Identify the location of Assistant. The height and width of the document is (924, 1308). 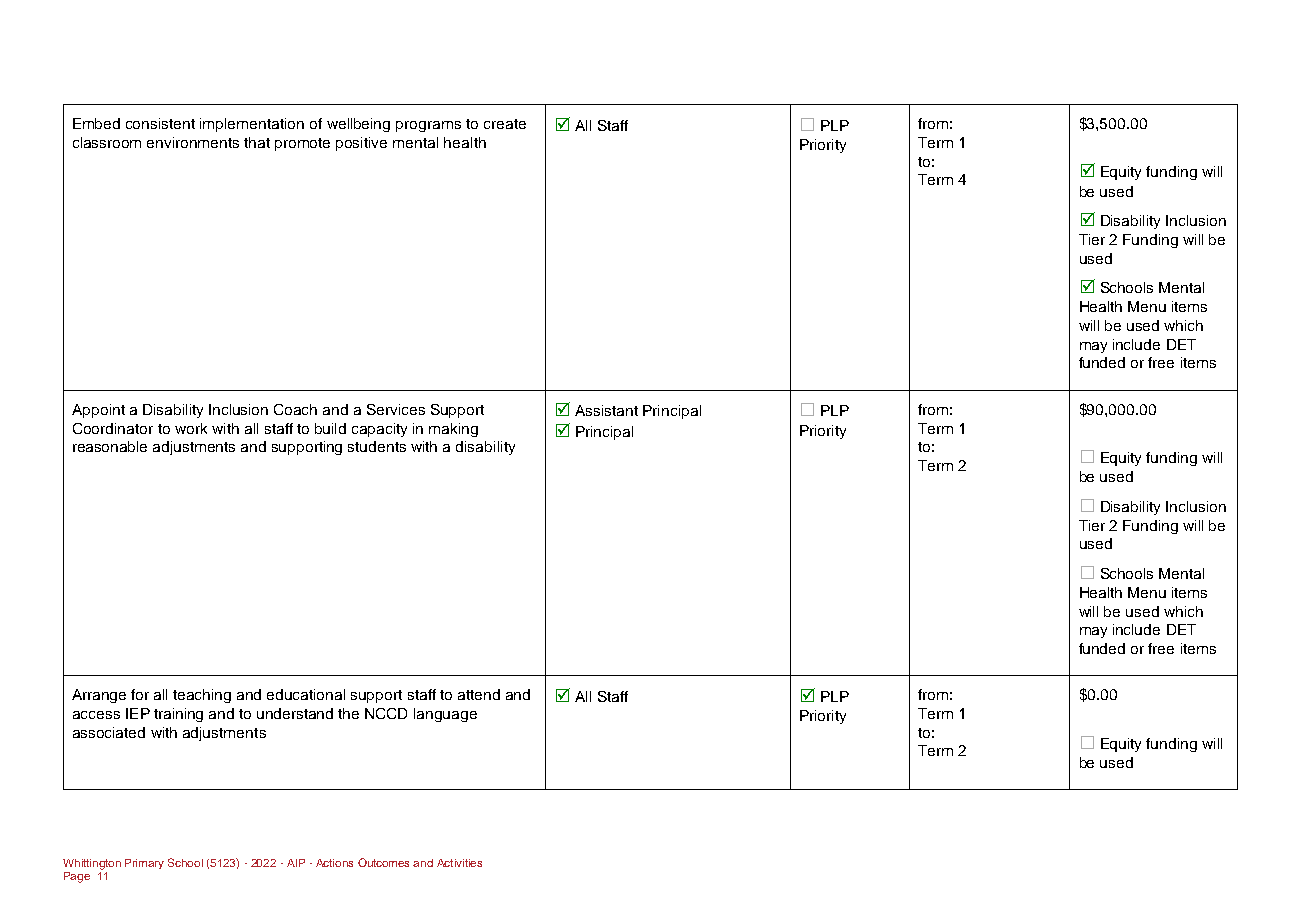
(606, 410).
